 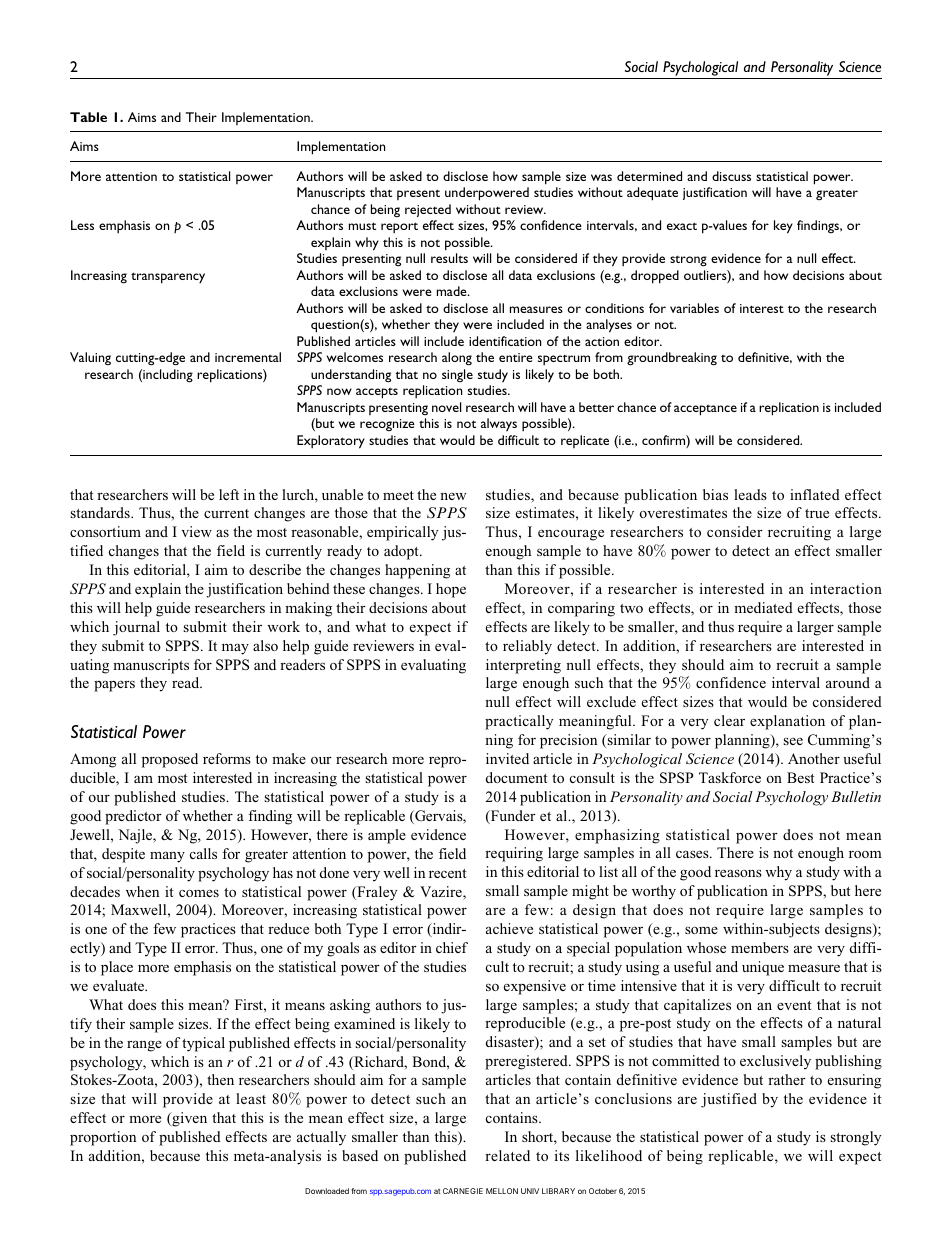 I want to click on Table, so click(x=88, y=117).
